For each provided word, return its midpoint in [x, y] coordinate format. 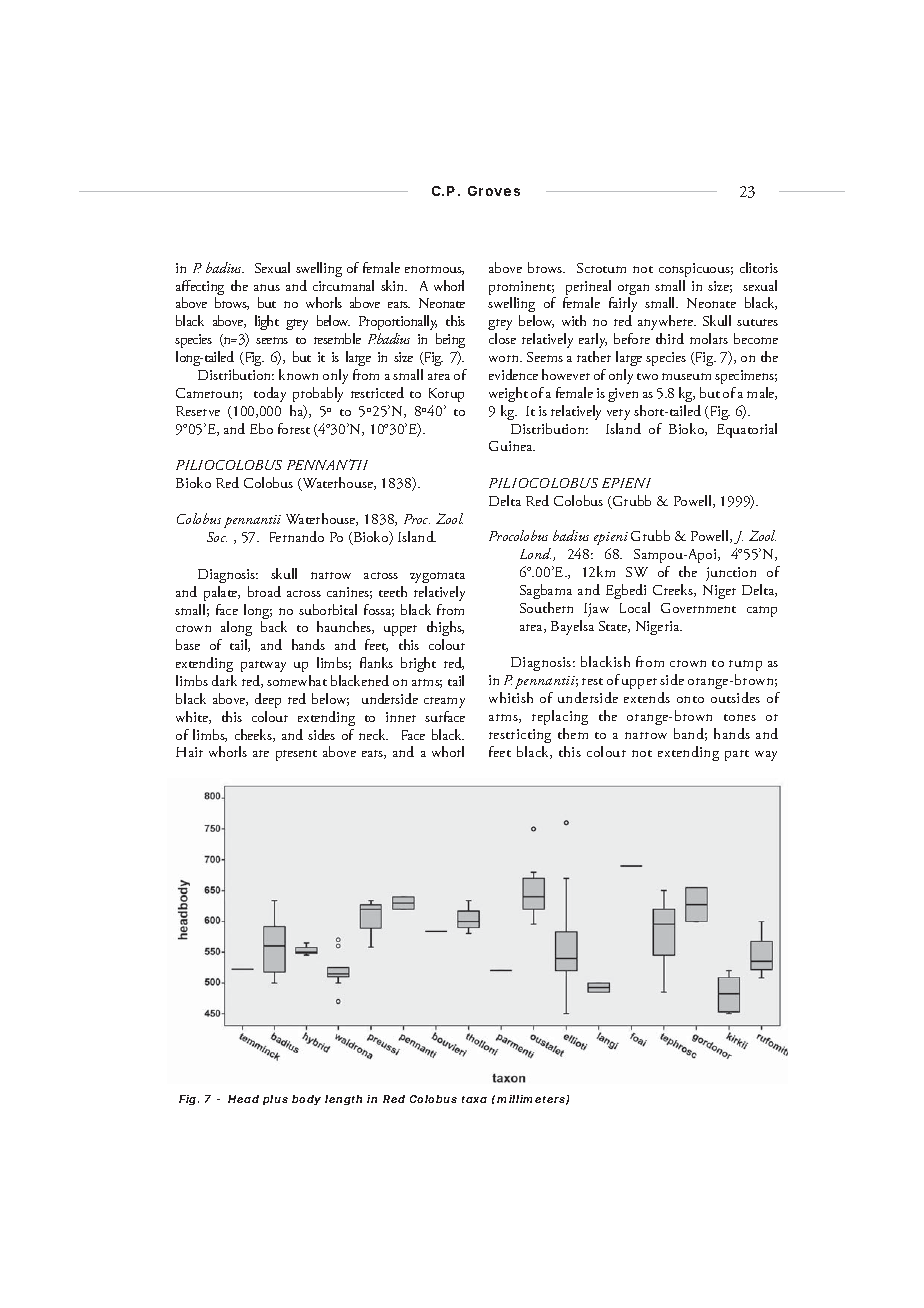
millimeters [533, 1100]
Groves [494, 191]
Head [243, 1099]
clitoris [759, 267]
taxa [474, 1099]
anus [267, 287]
